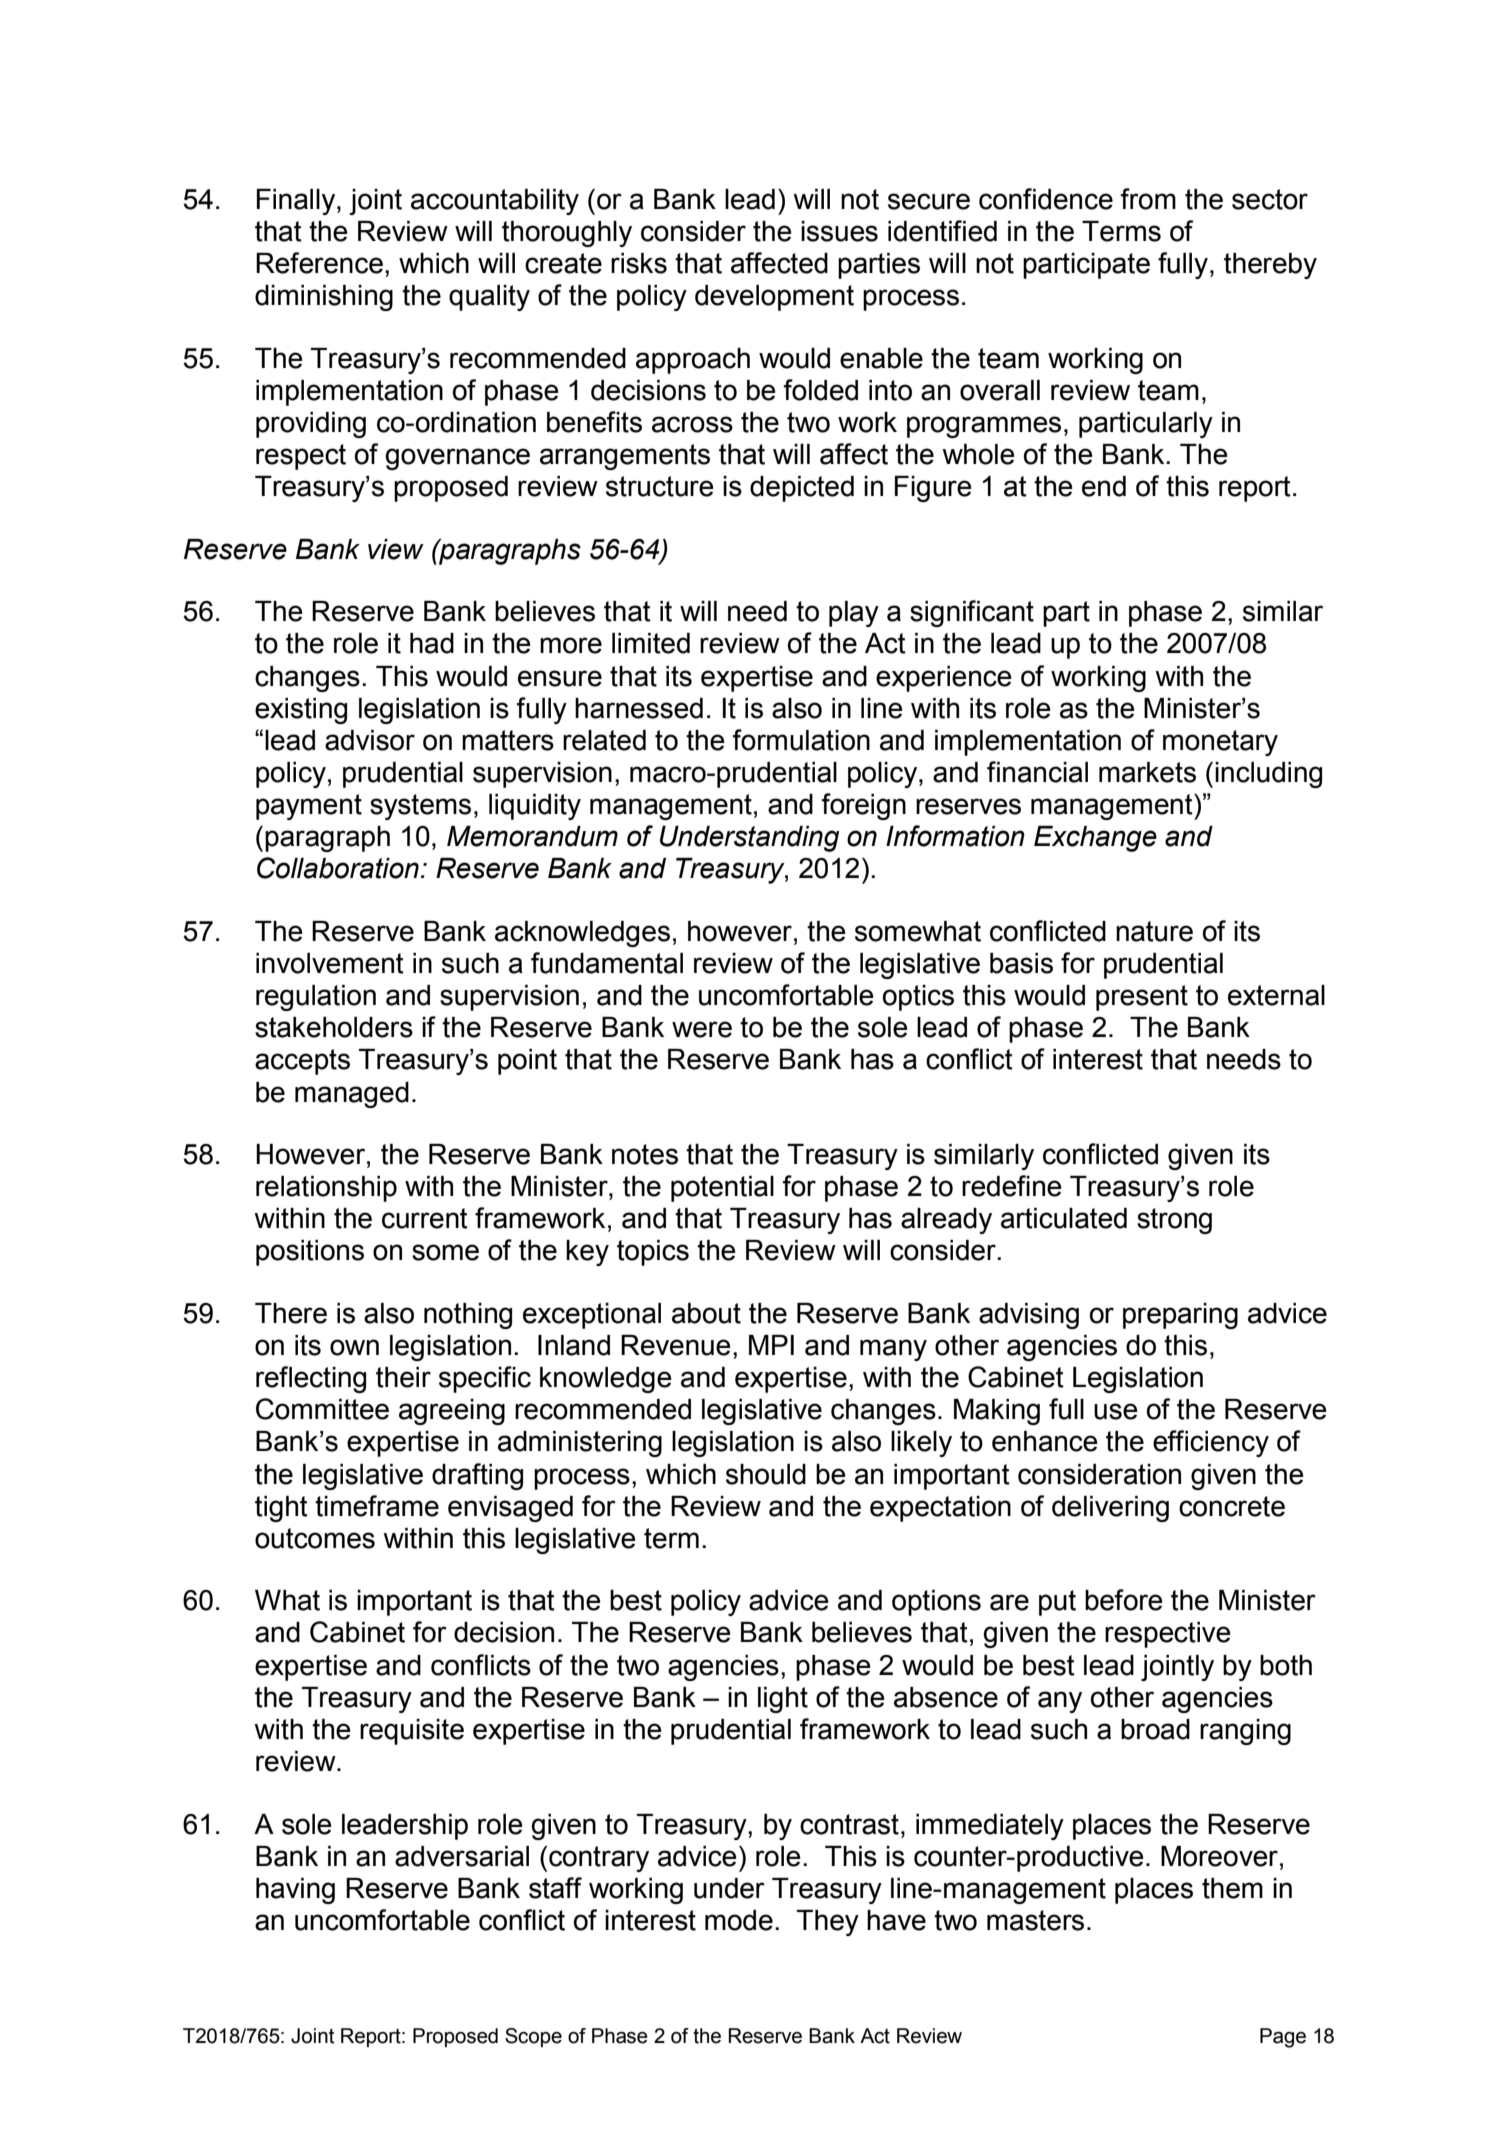  What do you see at coordinates (1154, 931) in the document?
I see `nature` at bounding box center [1154, 931].
